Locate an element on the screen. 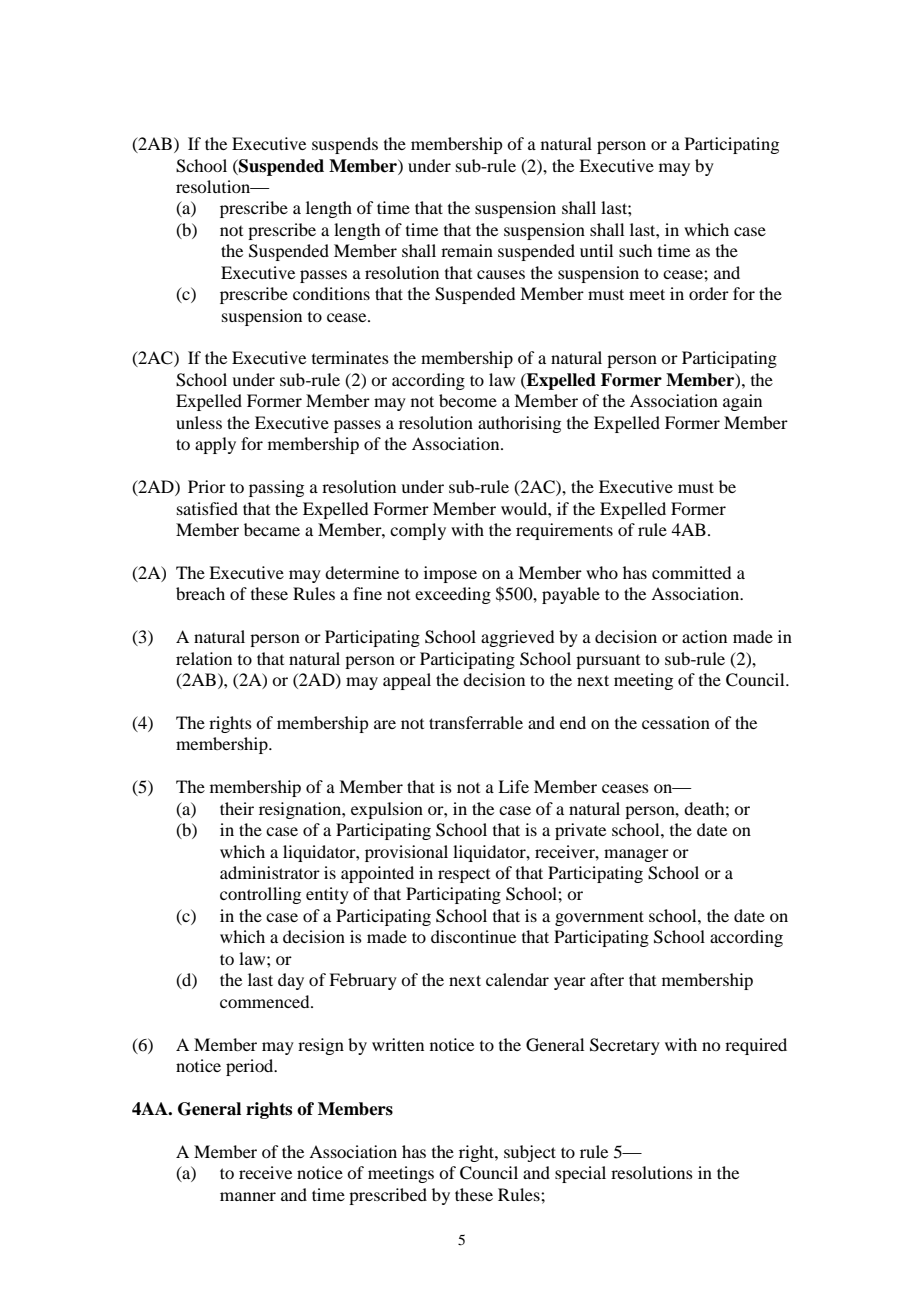 The width and height of the screenshot is (924, 1308). Life is located at coordinates (513, 786).
